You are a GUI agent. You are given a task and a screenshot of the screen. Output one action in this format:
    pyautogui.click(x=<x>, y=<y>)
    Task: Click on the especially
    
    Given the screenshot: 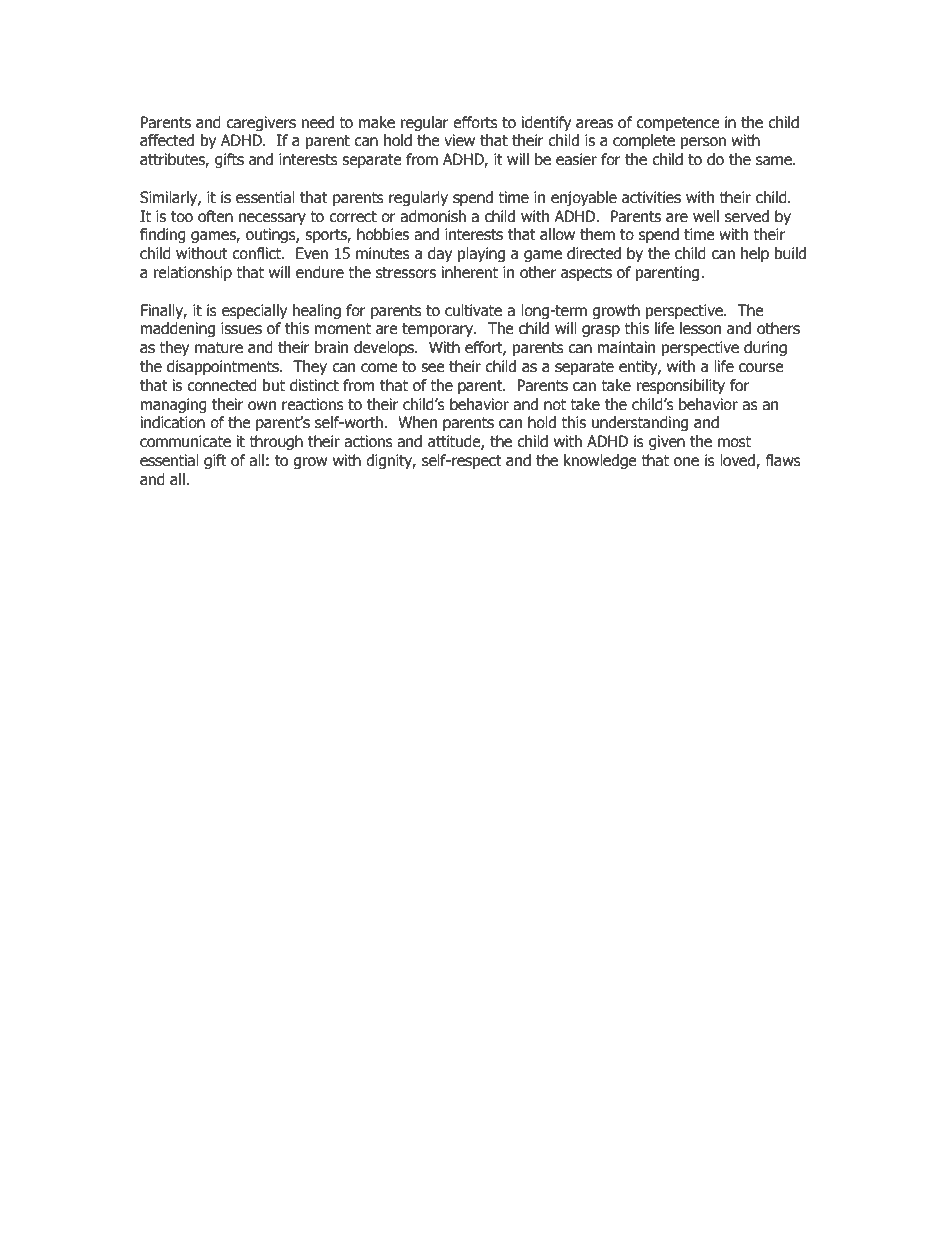 What is the action you would take?
    pyautogui.click(x=254, y=311)
